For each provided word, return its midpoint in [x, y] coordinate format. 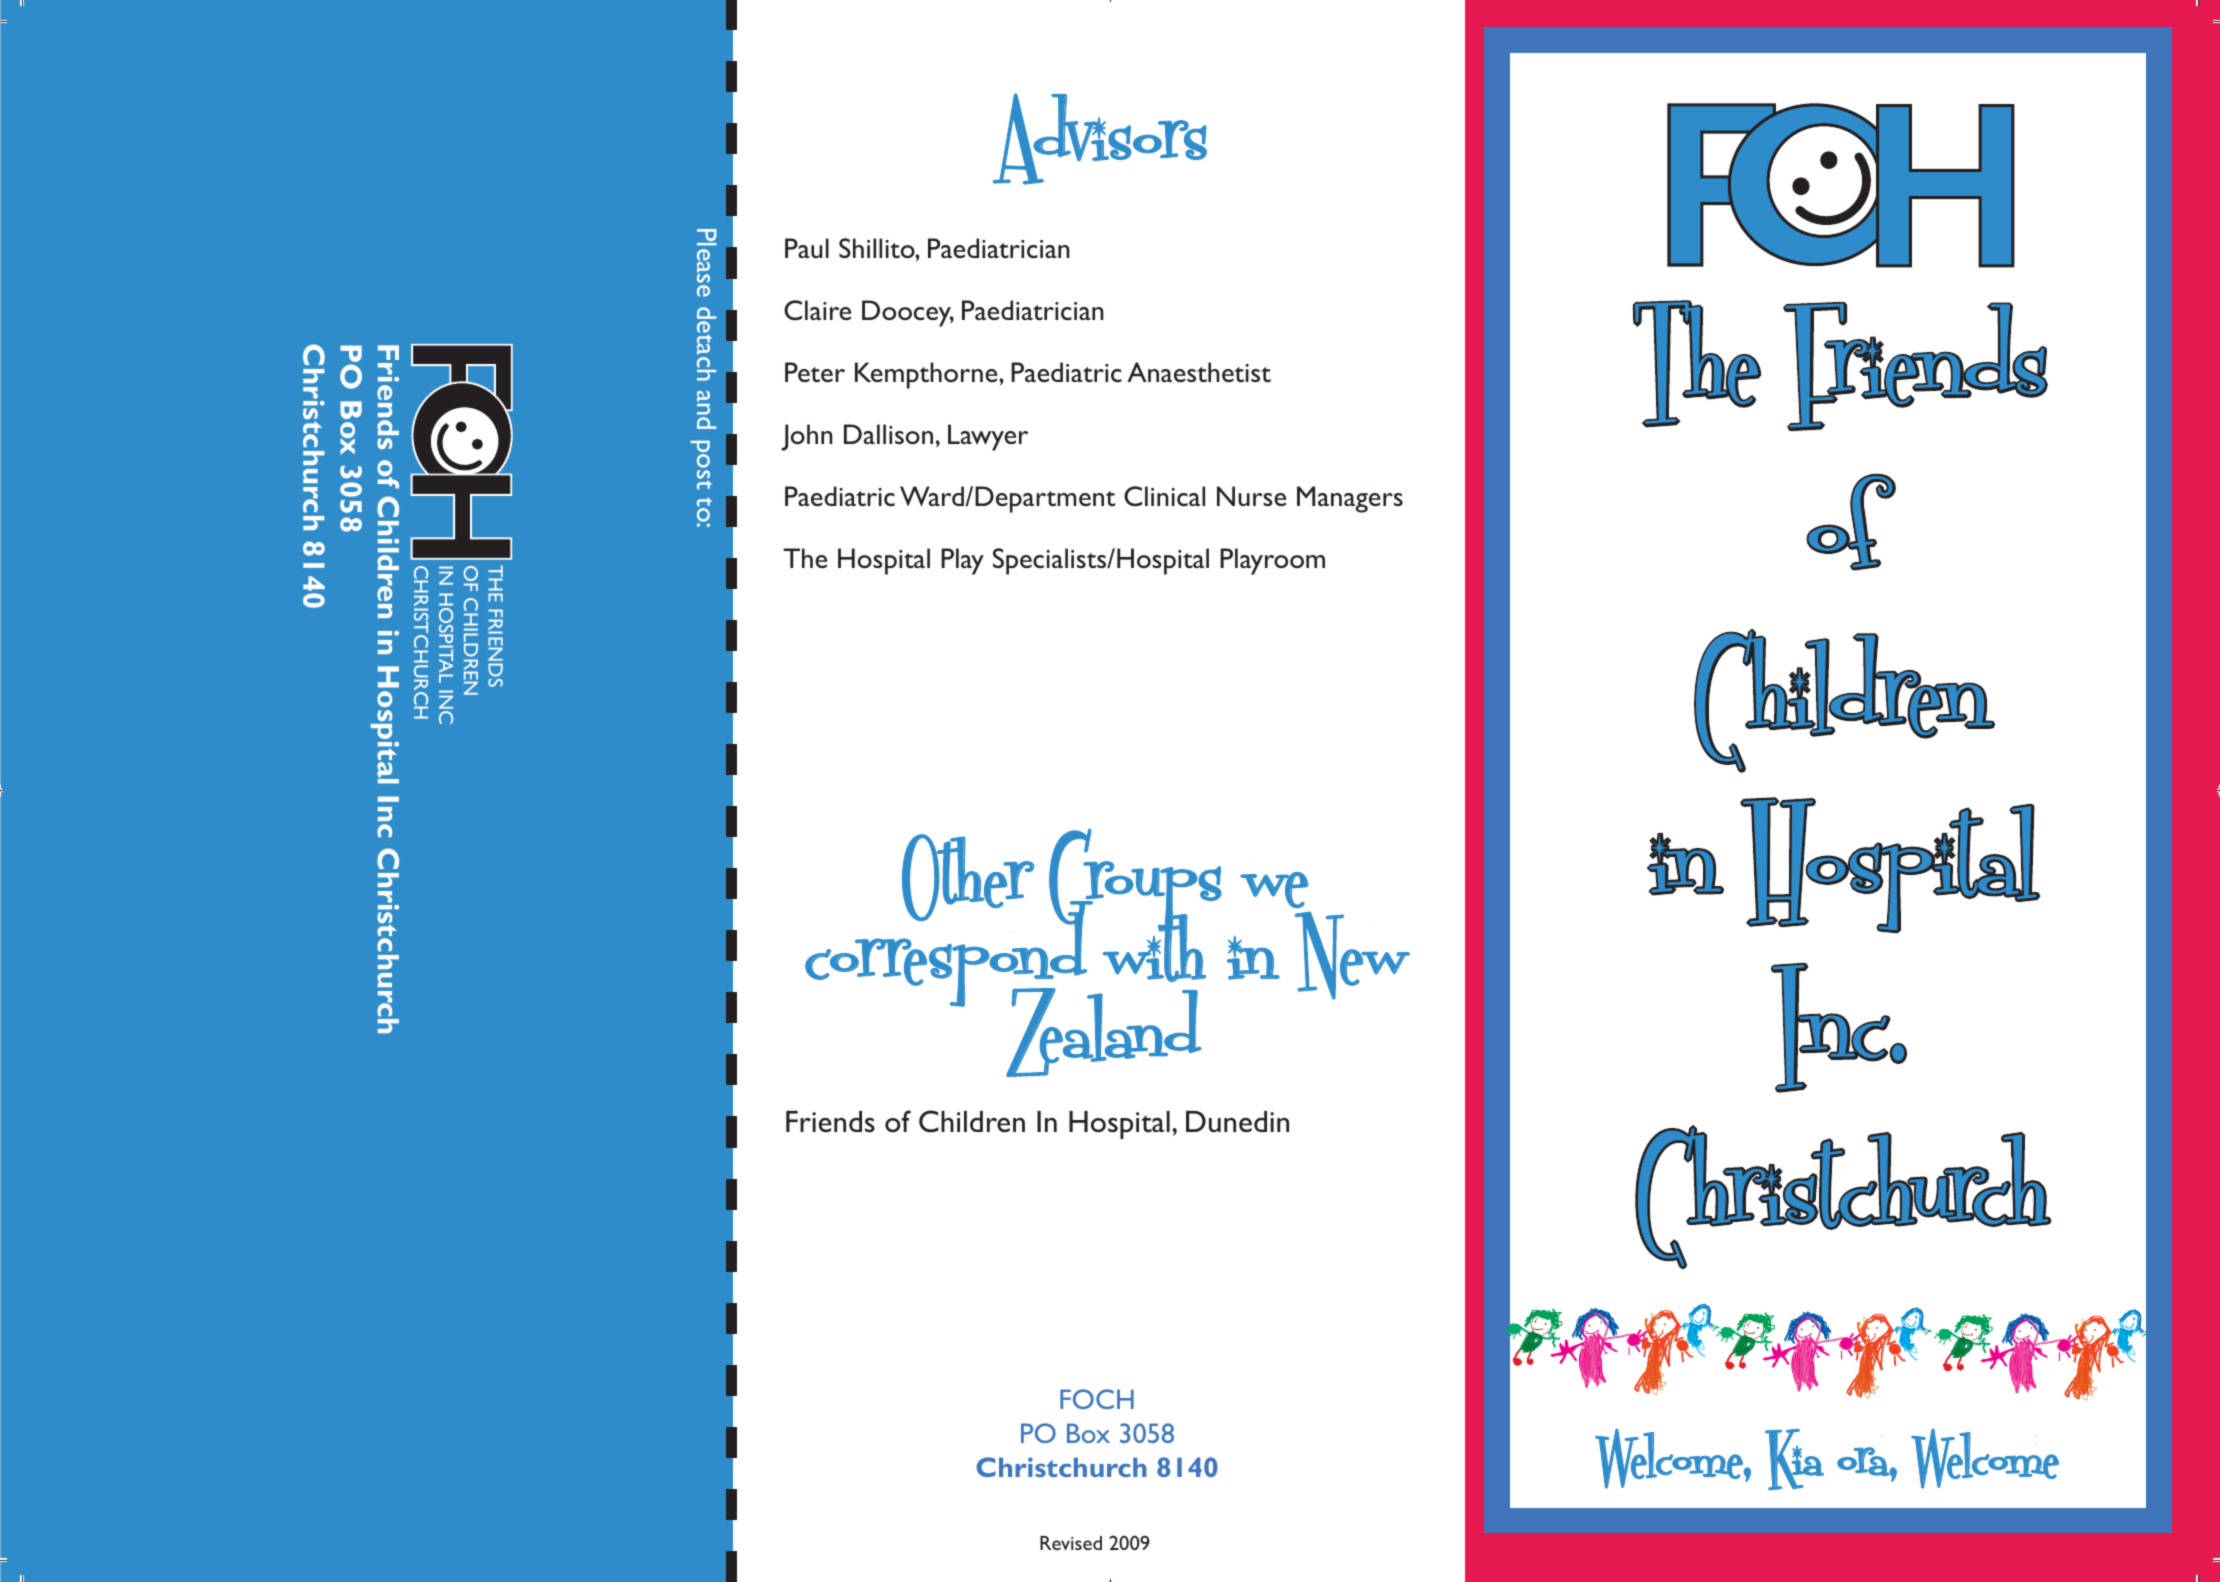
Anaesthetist [1199, 372]
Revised [1071, 1543]
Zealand [1104, 1032]
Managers [1350, 499]
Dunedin [1237, 1122]
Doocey [908, 313]
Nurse [1251, 496]
